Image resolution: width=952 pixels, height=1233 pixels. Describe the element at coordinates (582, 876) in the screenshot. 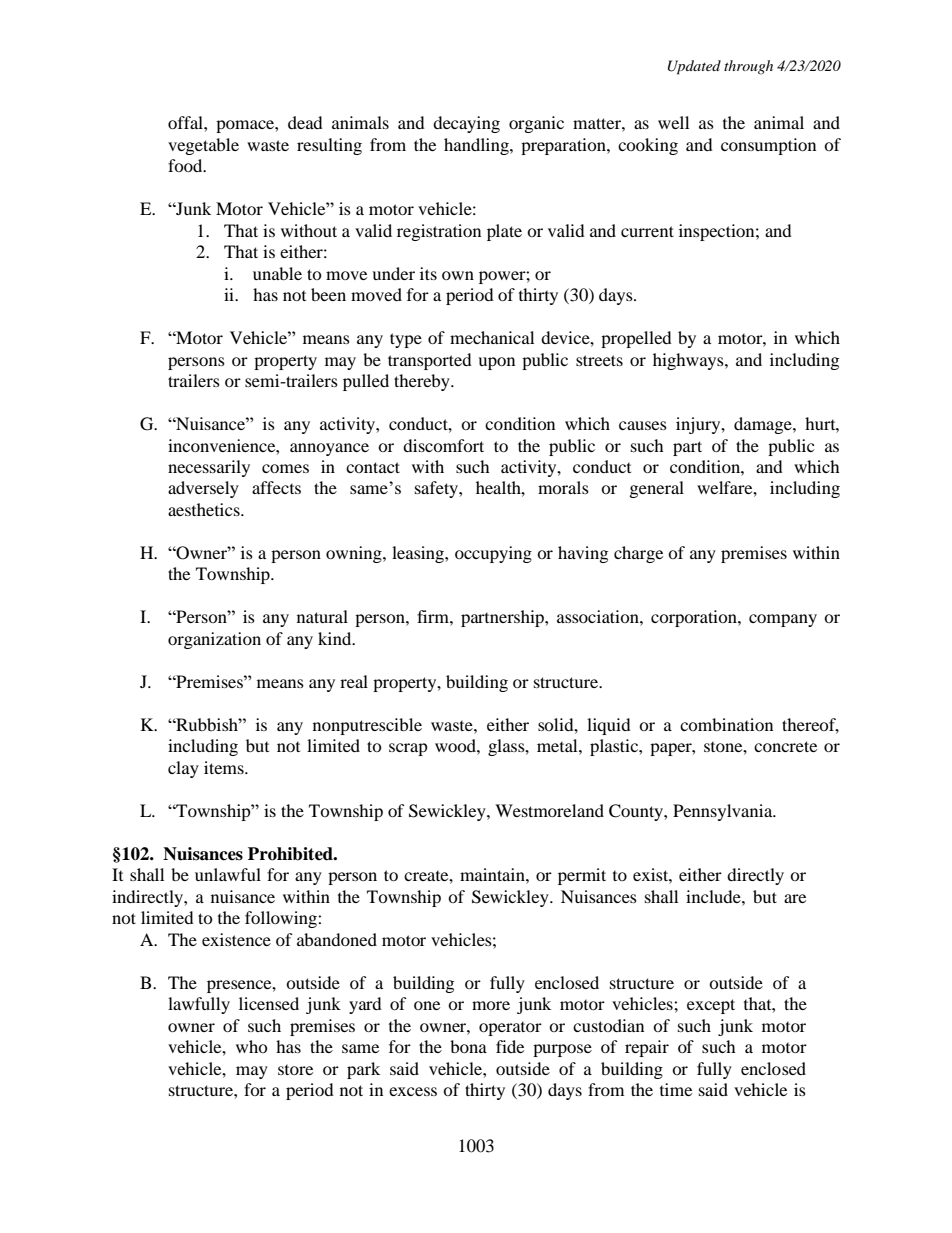

I see `permit` at that location.
